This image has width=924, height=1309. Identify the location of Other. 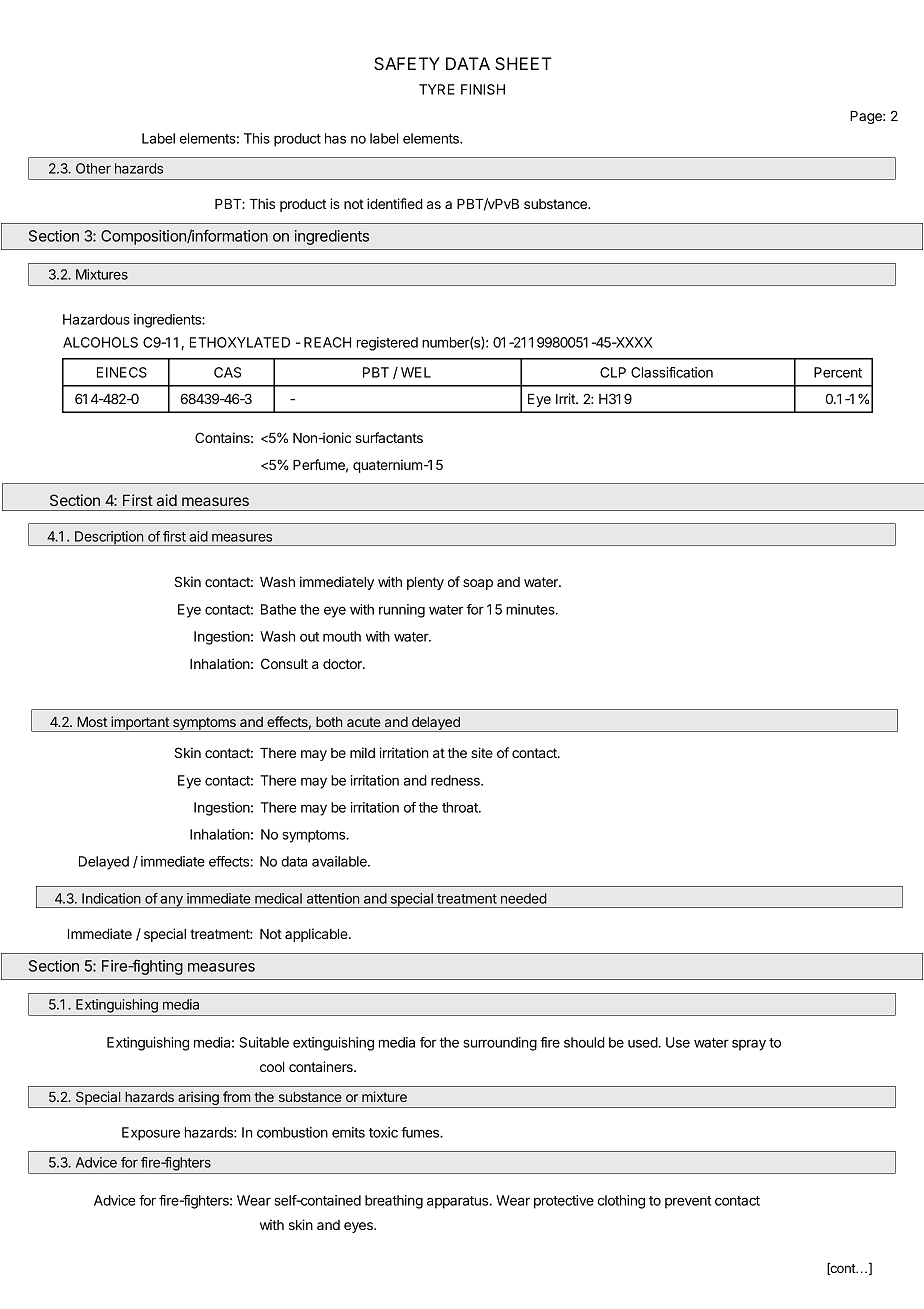
(93, 168).
